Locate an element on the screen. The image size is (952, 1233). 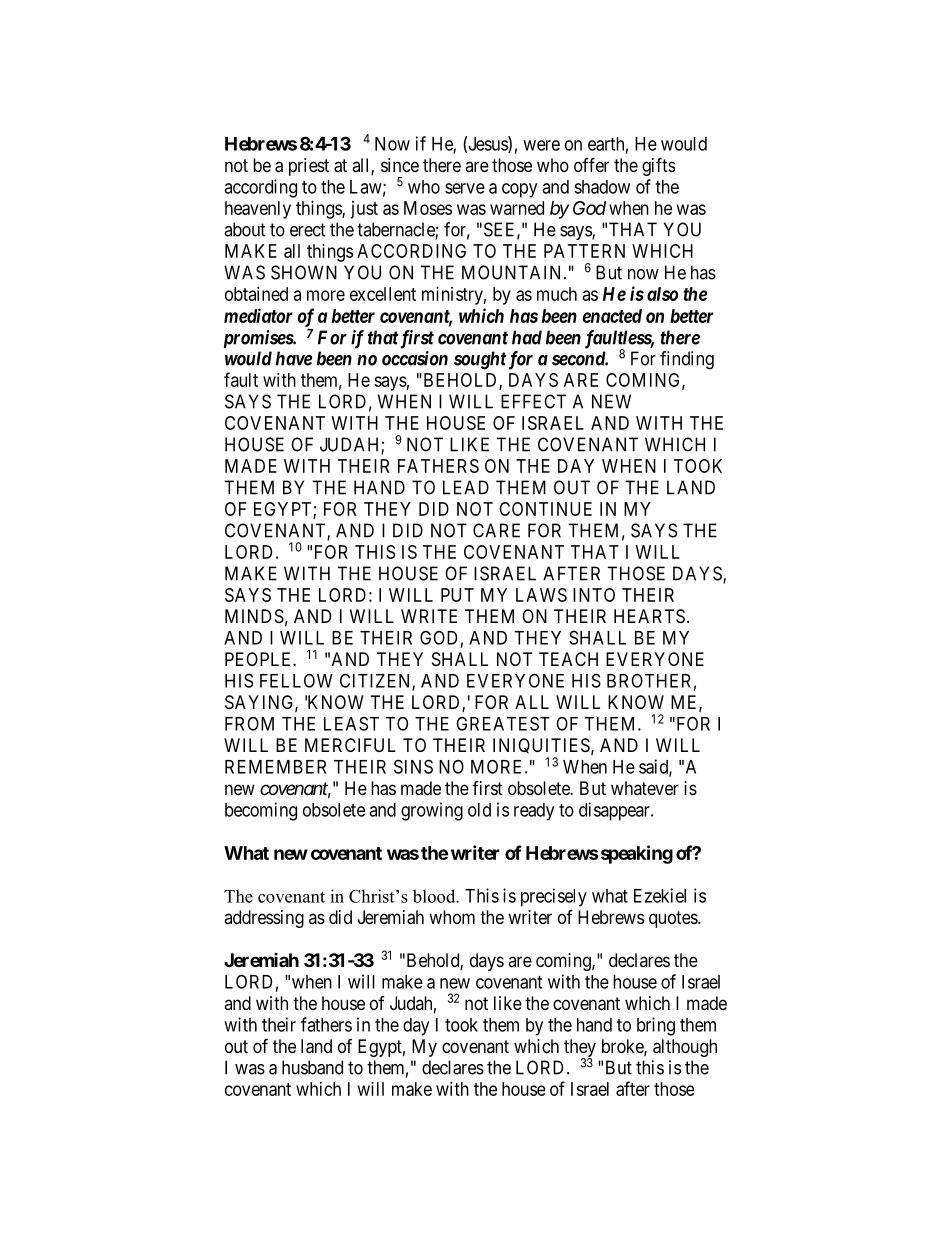
REMEMBER is located at coordinates (275, 767).
